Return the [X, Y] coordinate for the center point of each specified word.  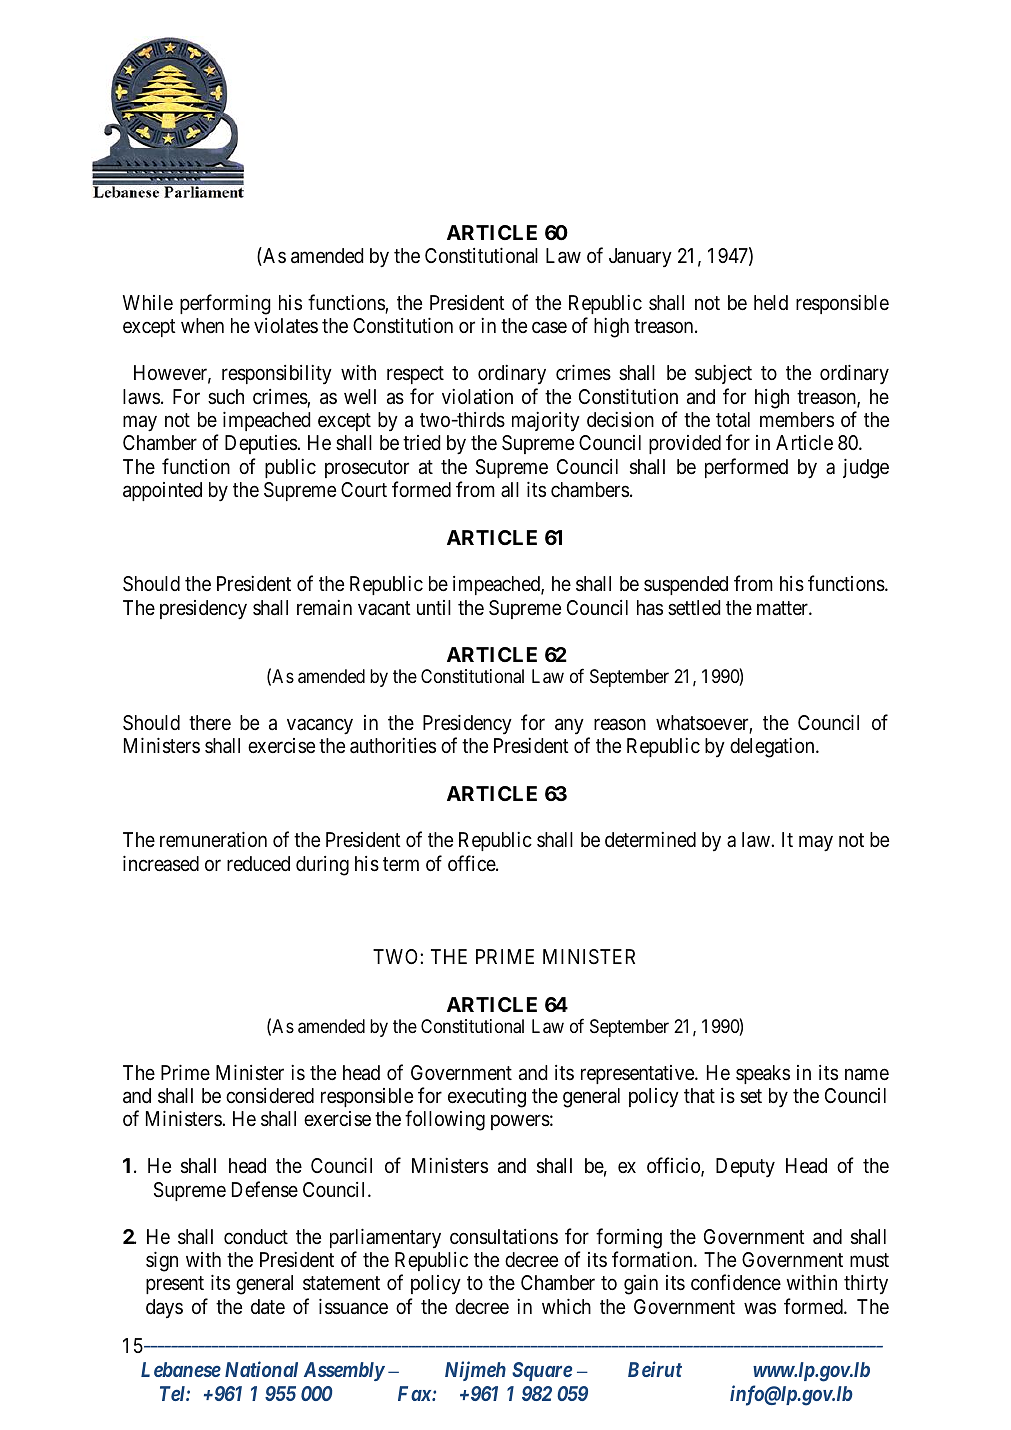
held [771, 302]
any [569, 726]
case [549, 328]
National [261, 1369]
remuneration [213, 839]
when [202, 325]
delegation [773, 748]
